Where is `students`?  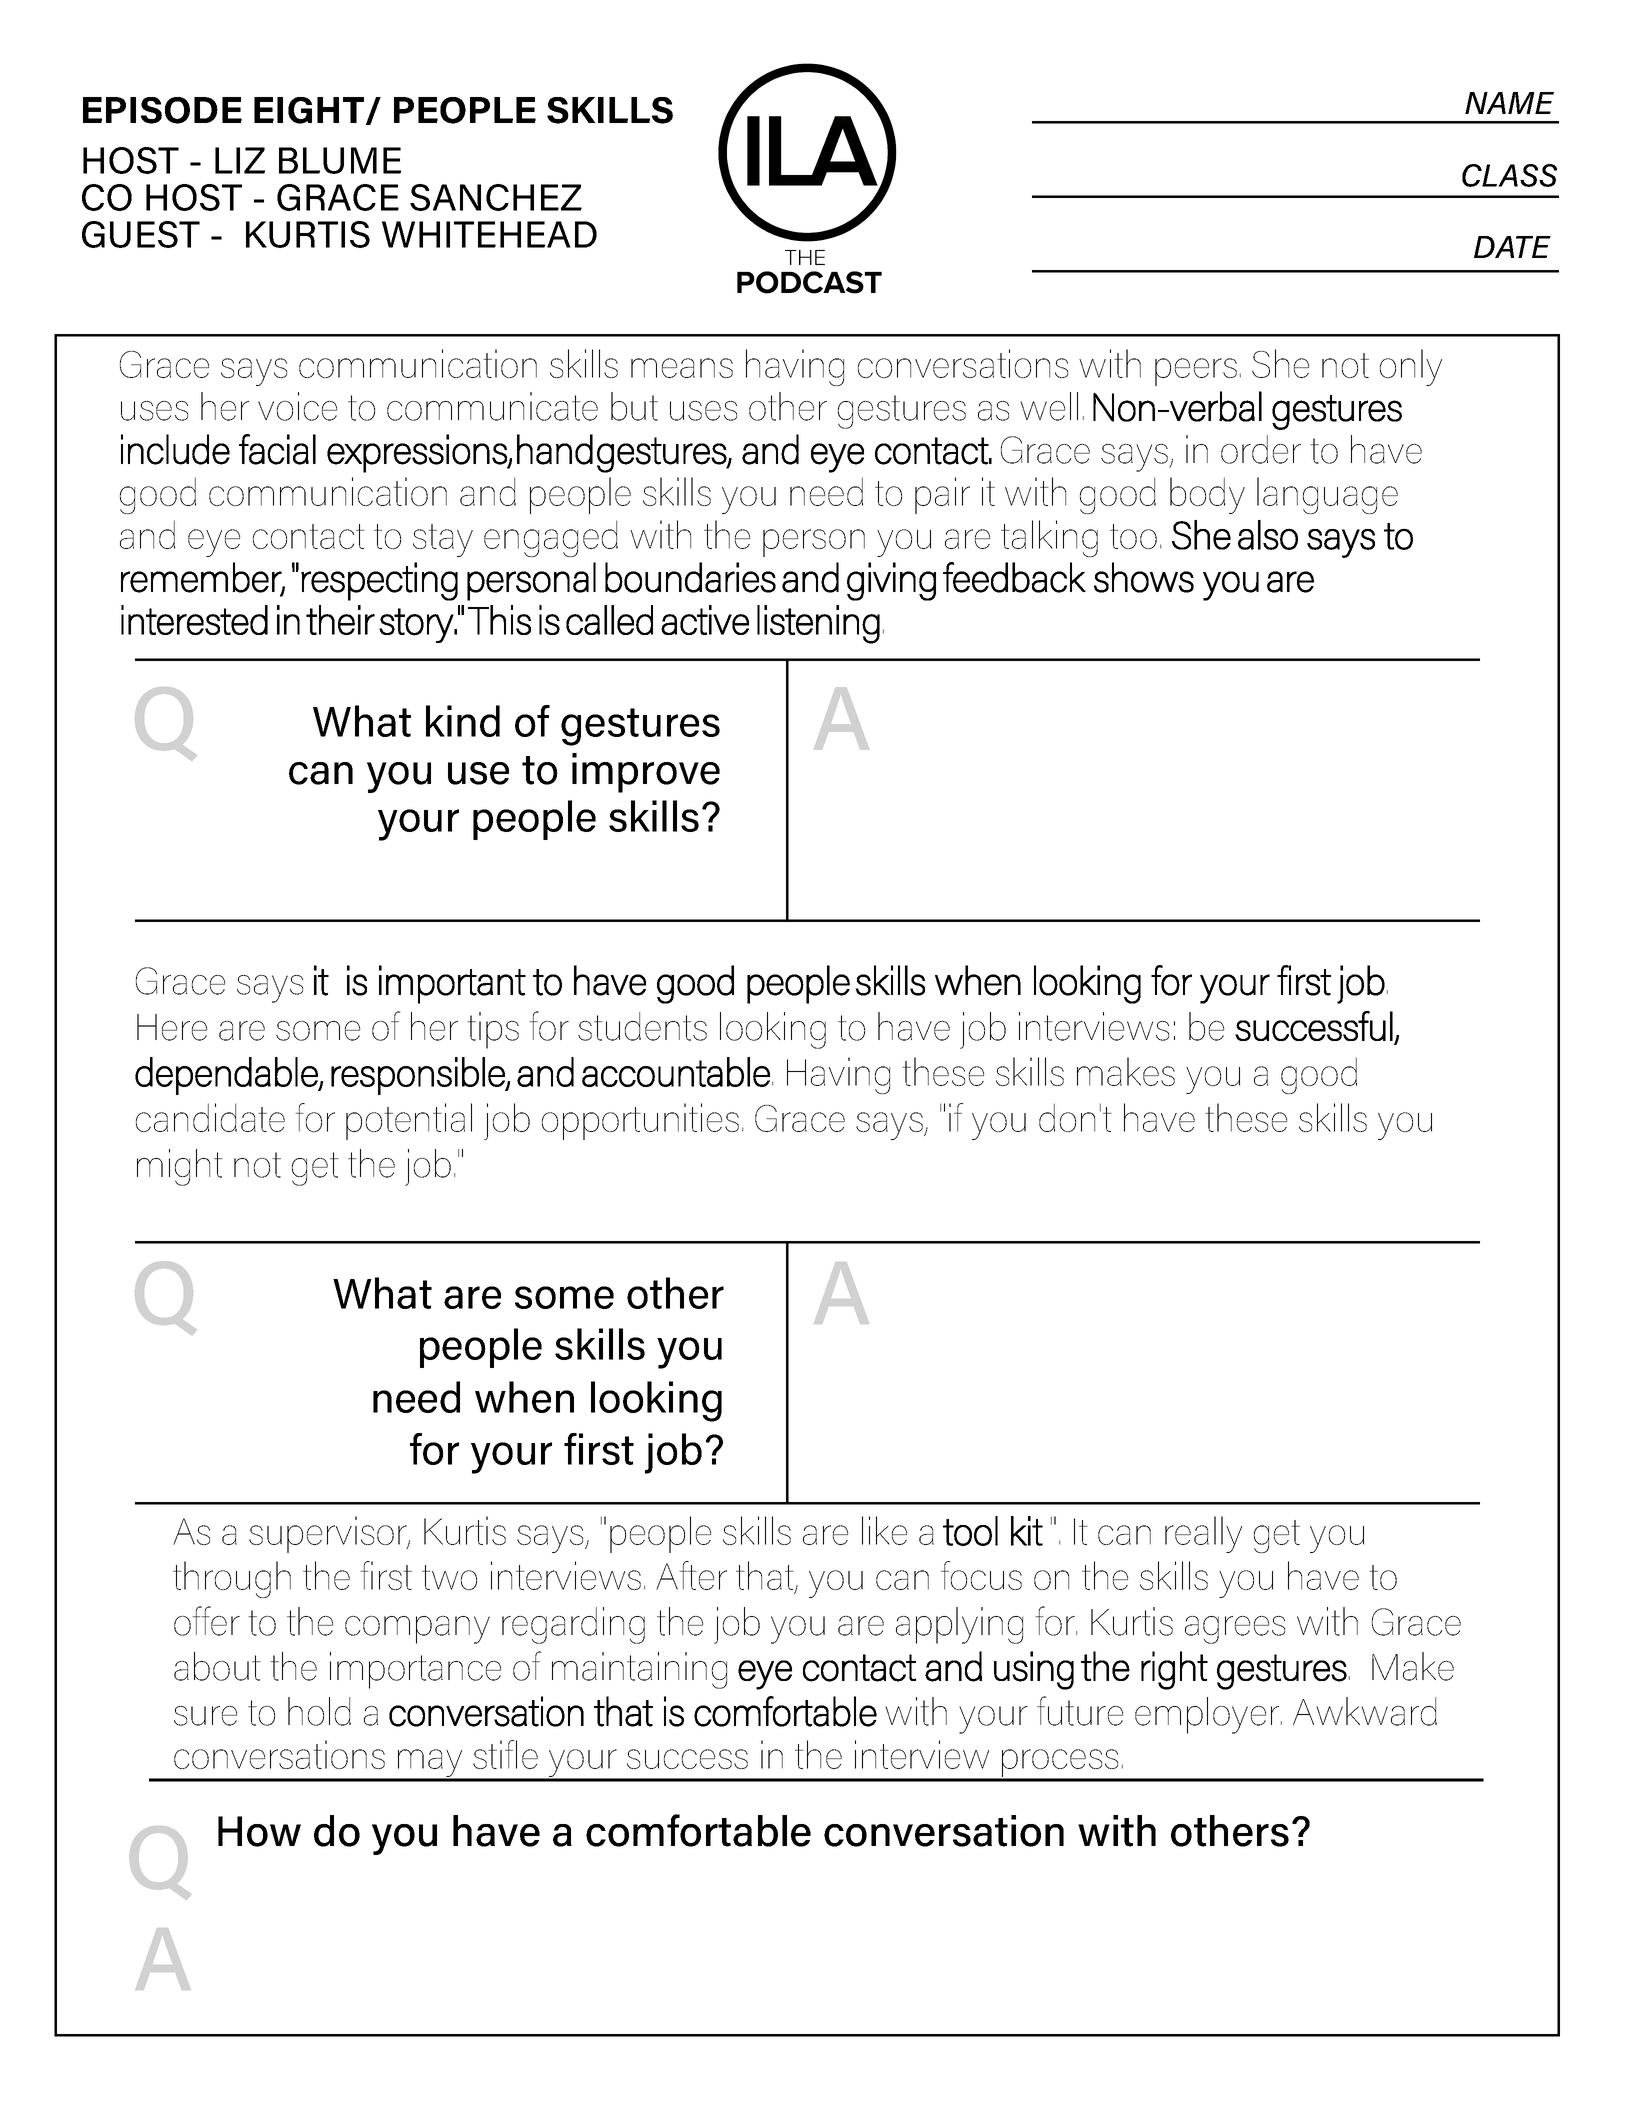
students is located at coordinates (642, 1026).
